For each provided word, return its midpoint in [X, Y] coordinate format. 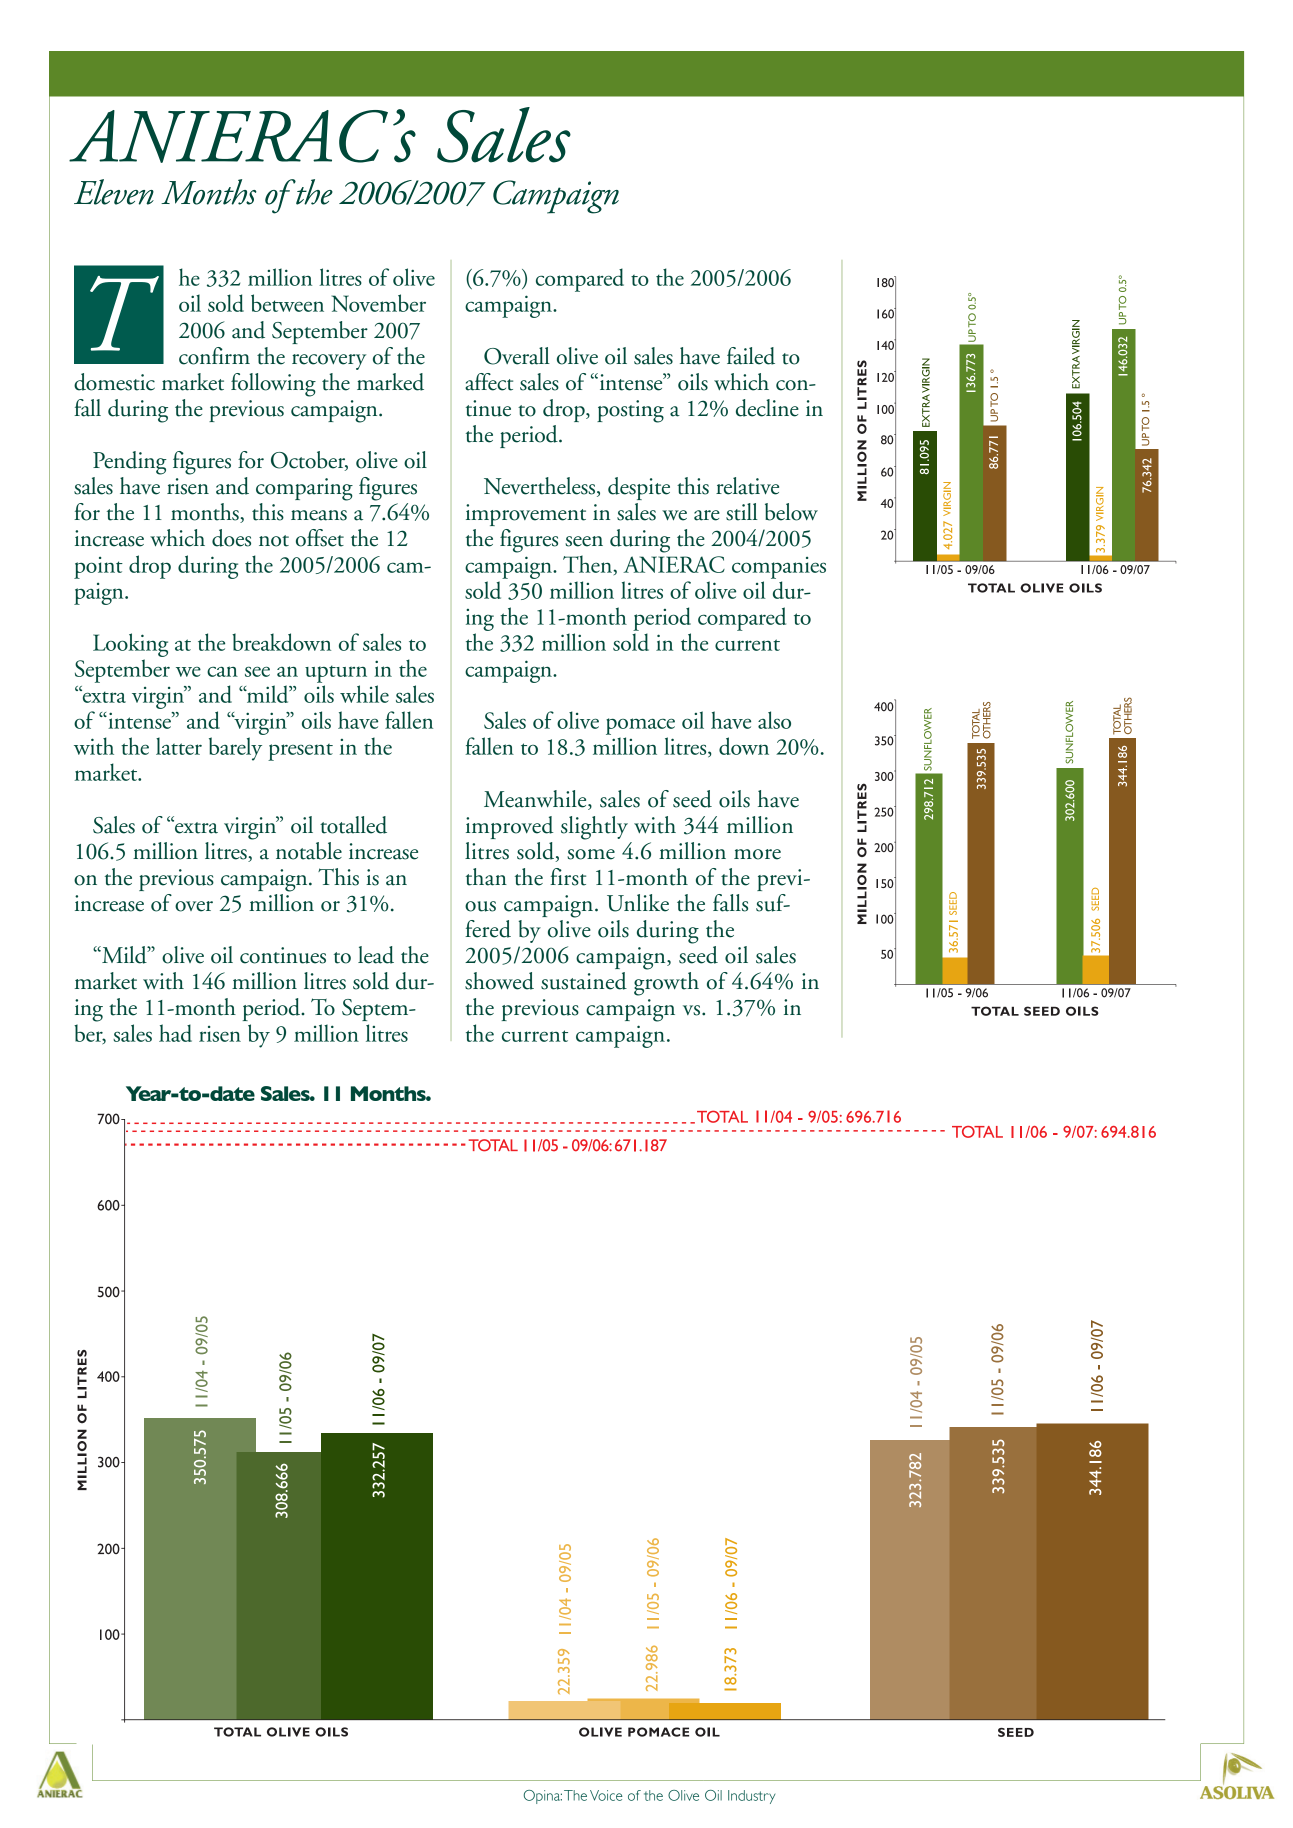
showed [499, 981]
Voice [606, 1795]
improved [509, 827]
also [774, 720]
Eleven [114, 192]
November [379, 303]
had [175, 1033]
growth [666, 984]
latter [179, 746]
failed [751, 356]
